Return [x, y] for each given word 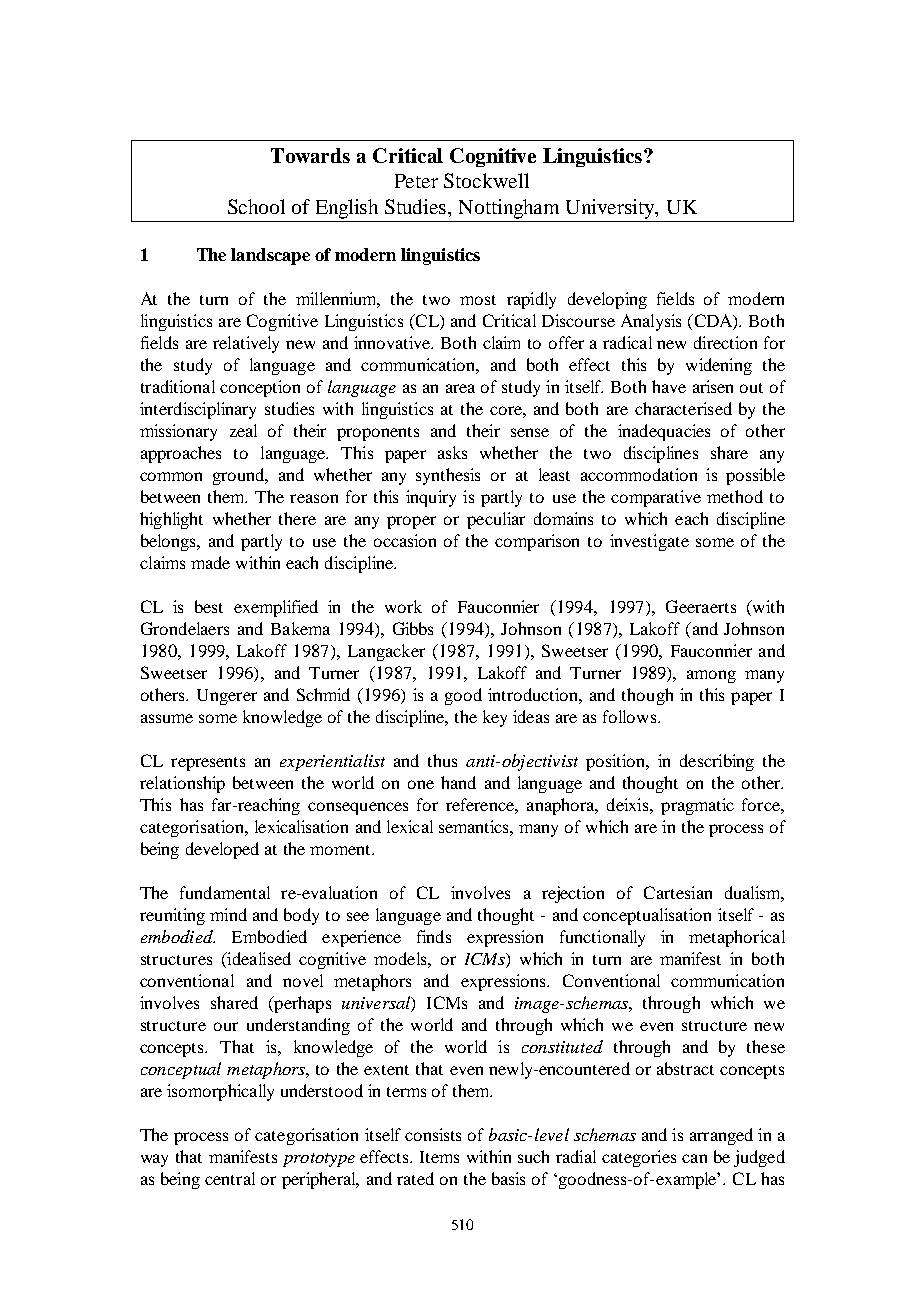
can [694, 1158]
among [711, 676]
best [209, 606]
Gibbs [413, 628]
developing [607, 300]
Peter [416, 181]
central [230, 1178]
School [256, 206]
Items [439, 1157]
